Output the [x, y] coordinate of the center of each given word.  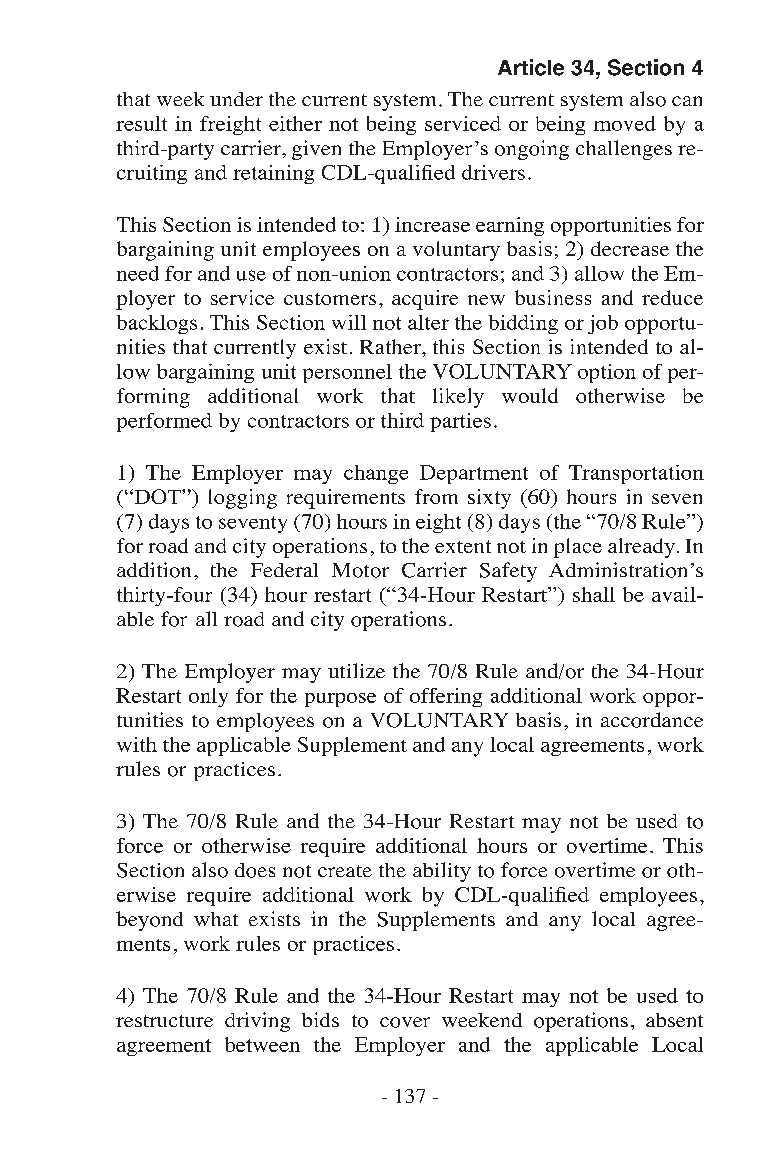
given [316, 150]
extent [463, 546]
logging [243, 499]
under [236, 99]
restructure [164, 1021]
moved [625, 123]
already [641, 548]
